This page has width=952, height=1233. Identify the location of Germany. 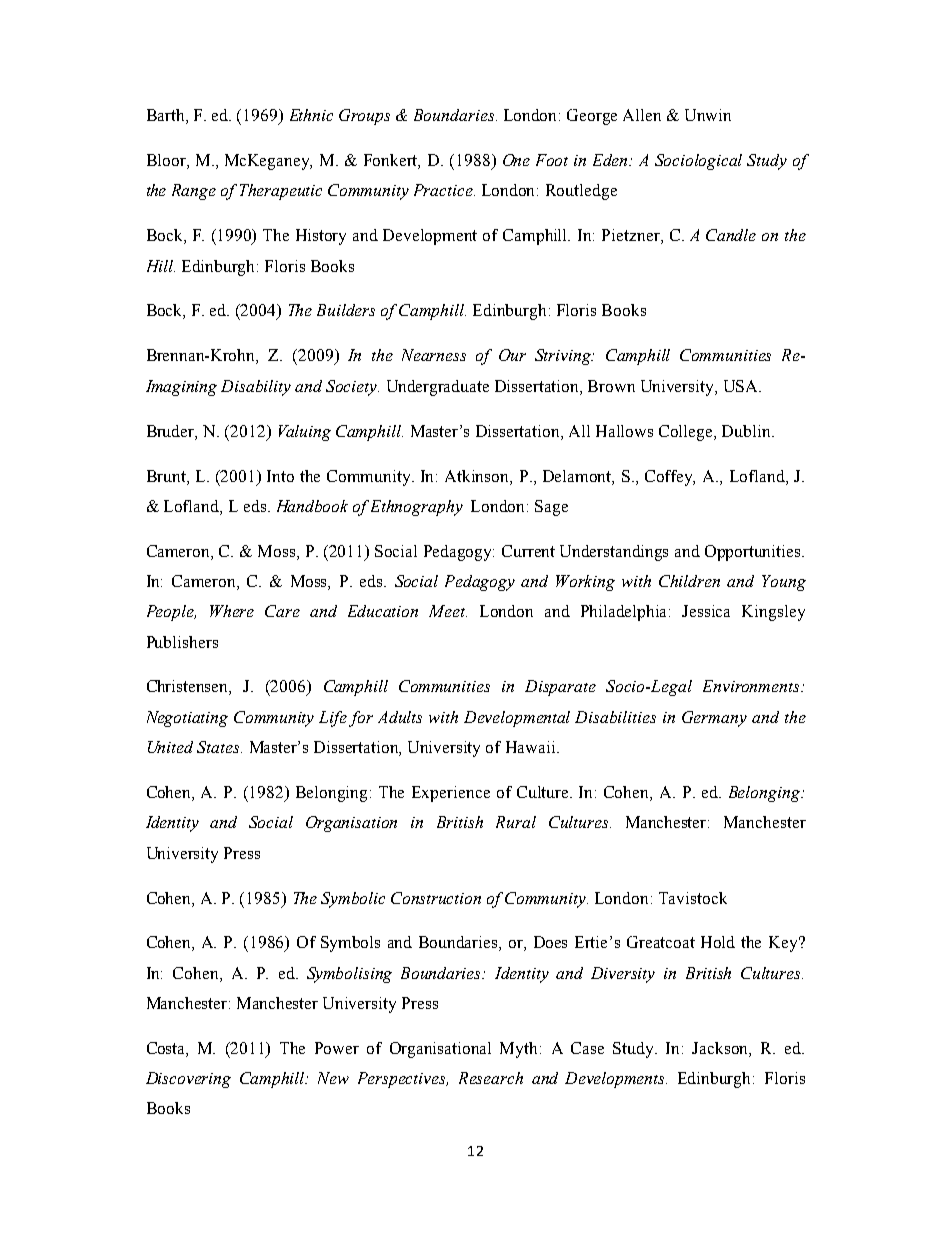
(714, 719).
